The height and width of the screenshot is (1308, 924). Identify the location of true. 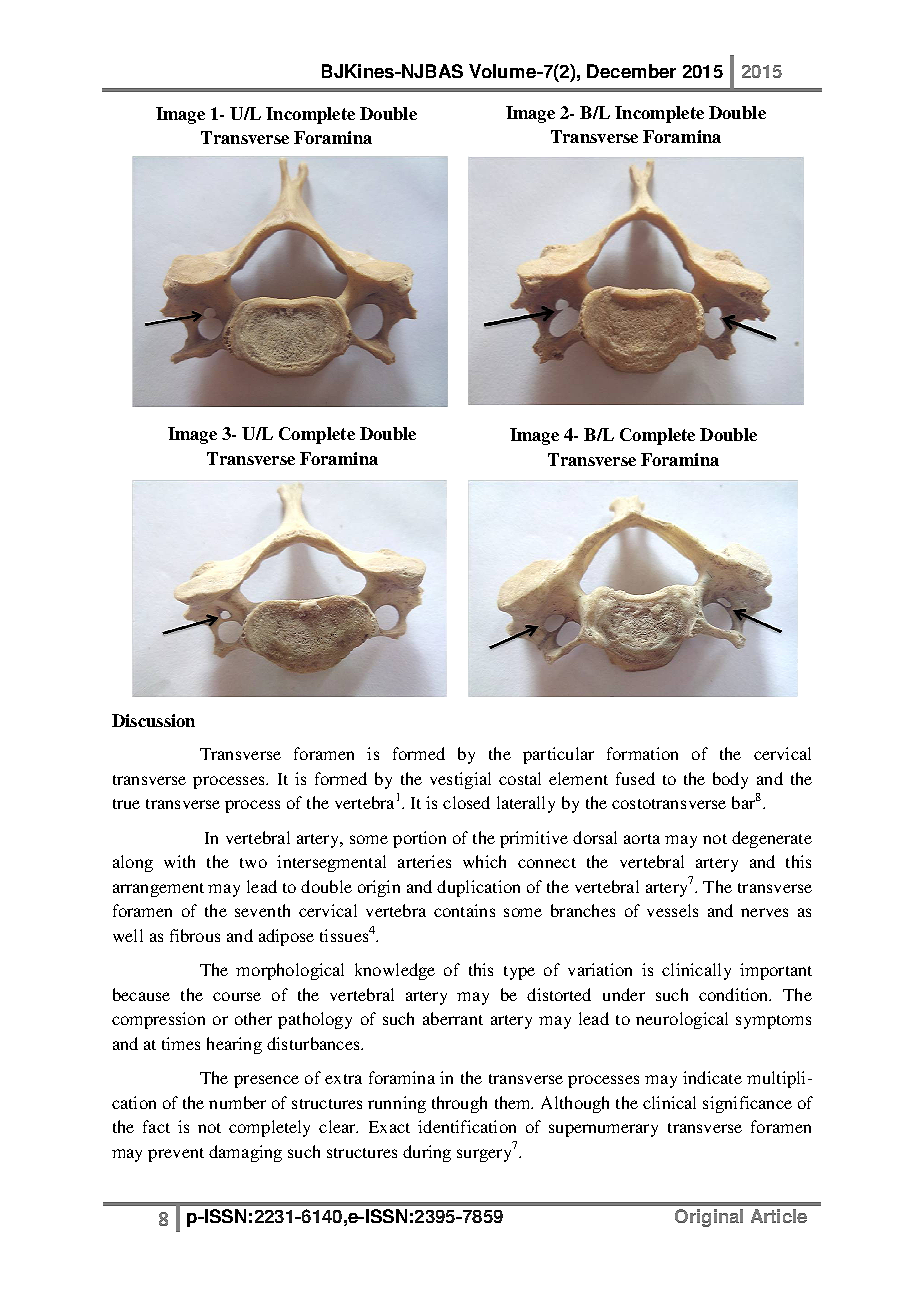
(126, 804).
